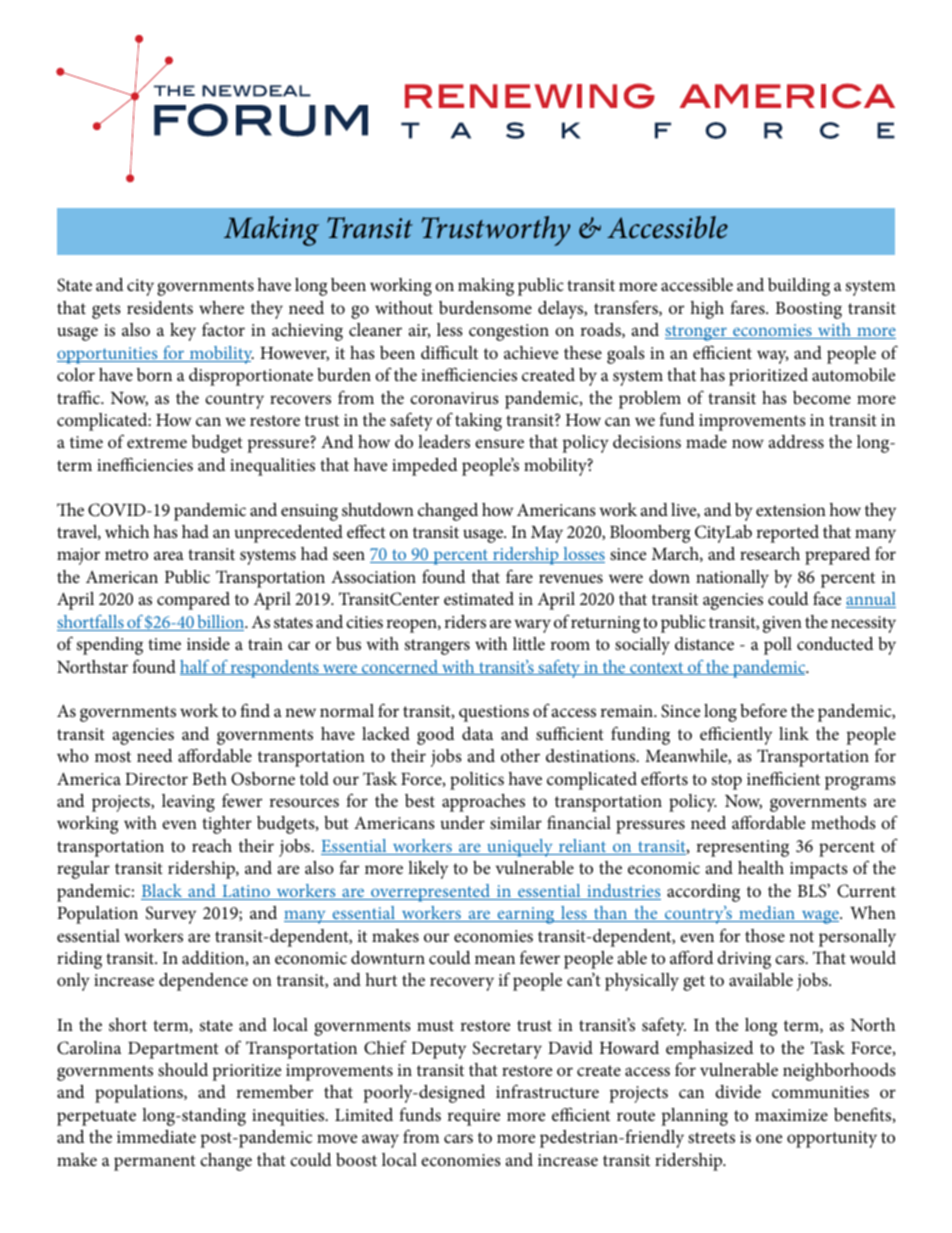  Describe the element at coordinates (769, 1138) in the document. I see `one` at that location.
